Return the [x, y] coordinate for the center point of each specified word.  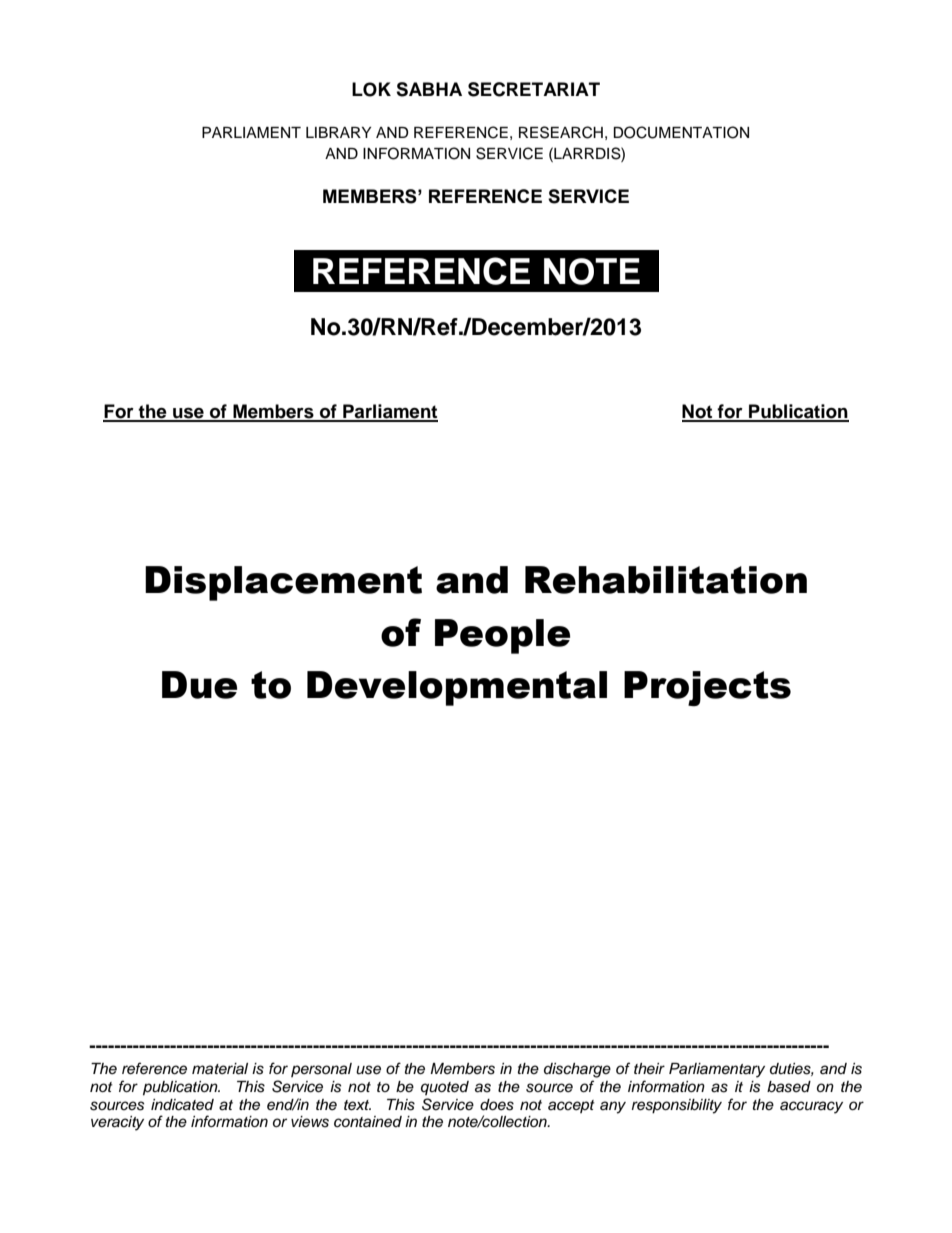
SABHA [429, 89]
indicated [182, 1105]
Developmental [457, 688]
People [502, 636]
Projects [707, 688]
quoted [445, 1088]
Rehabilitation [666, 580]
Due [199, 685]
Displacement [283, 583]
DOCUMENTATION [681, 132]
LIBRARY [338, 132]
